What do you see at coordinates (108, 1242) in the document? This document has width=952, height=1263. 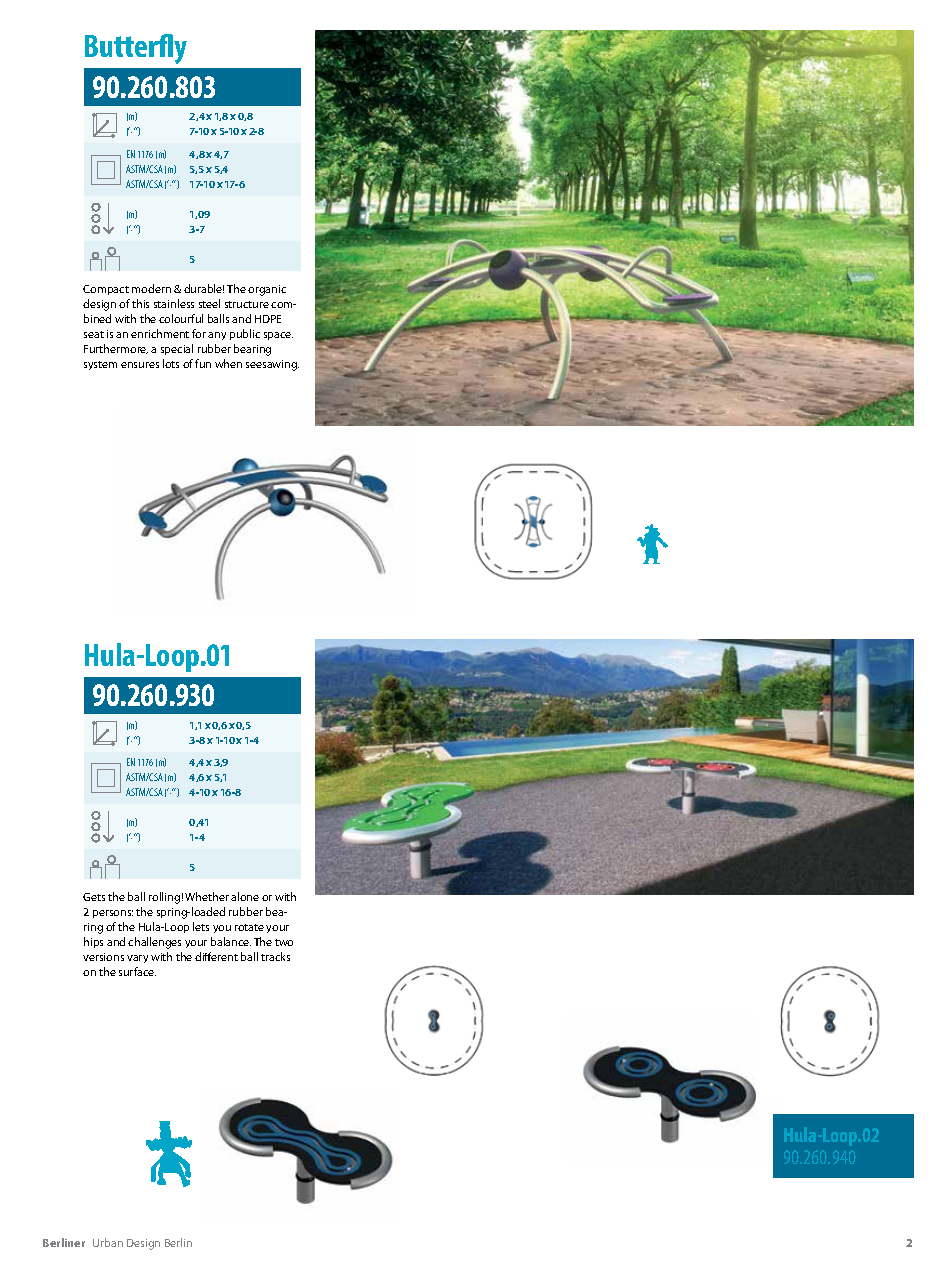 I see `Urban` at bounding box center [108, 1242].
